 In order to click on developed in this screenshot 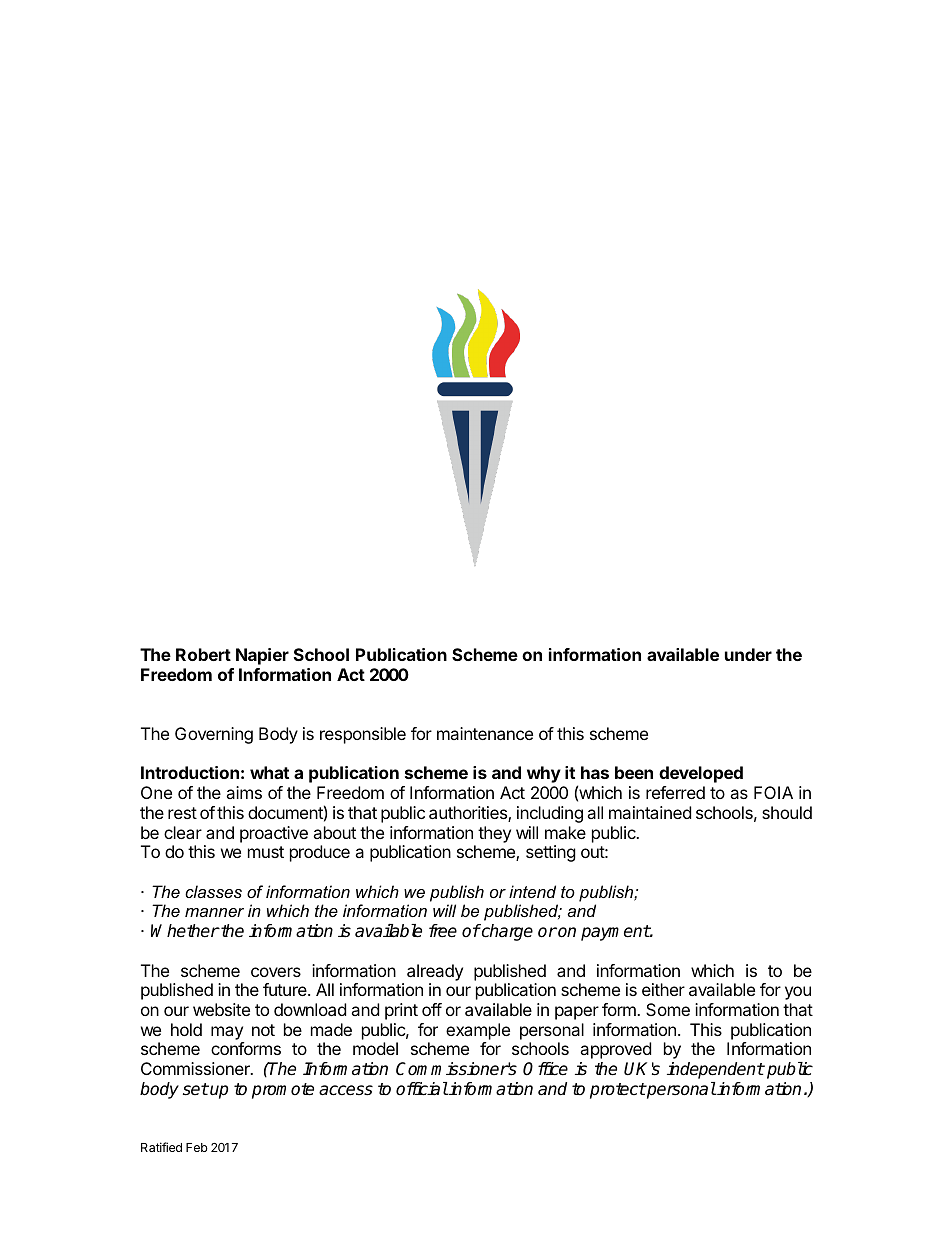, I will do `click(701, 774)`.
